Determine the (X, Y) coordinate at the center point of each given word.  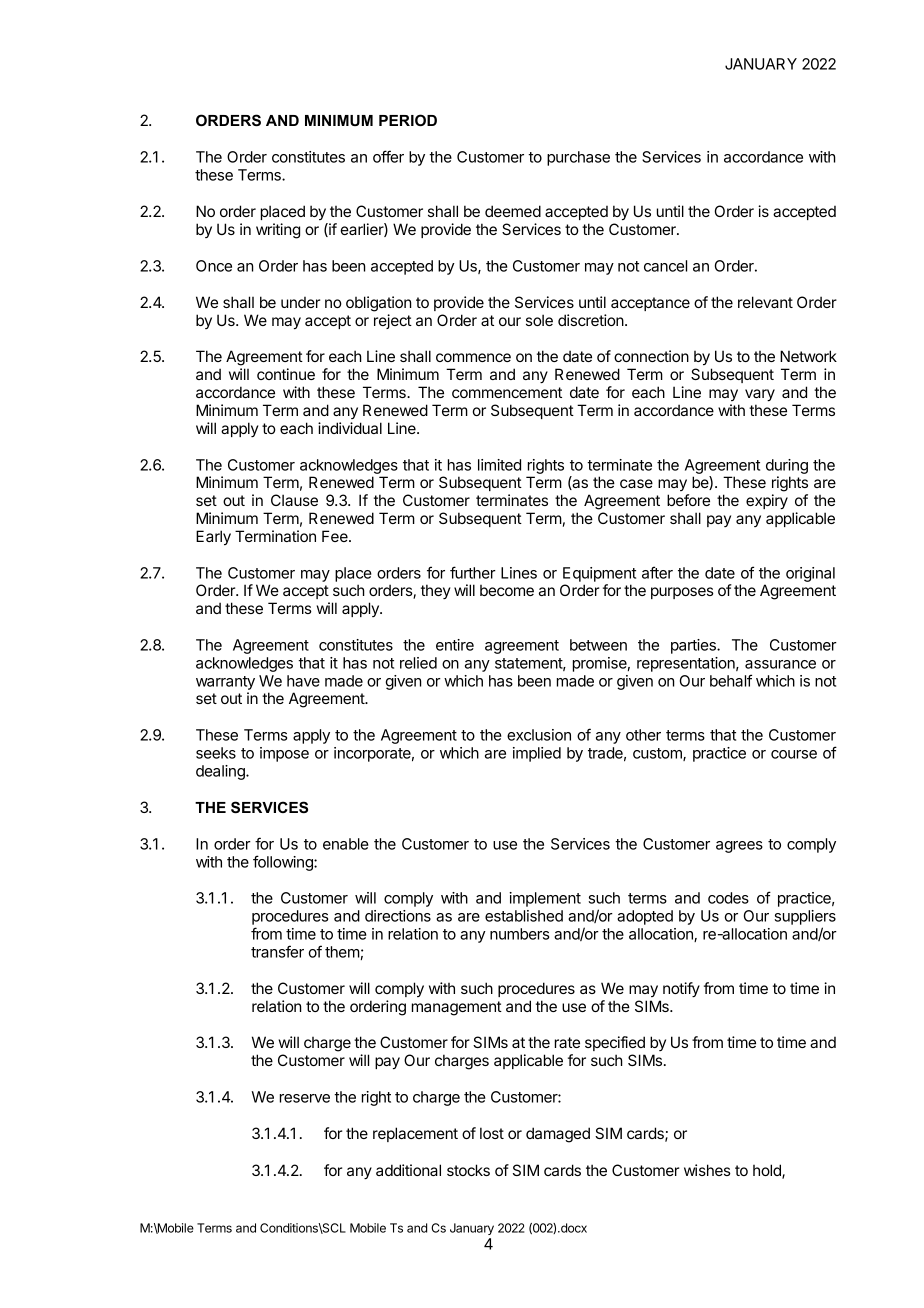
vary (760, 395)
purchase (578, 158)
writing (278, 231)
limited (499, 465)
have (303, 681)
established (524, 916)
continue (286, 374)
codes (728, 898)
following (284, 863)
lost (492, 1133)
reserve (305, 1098)
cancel (665, 266)
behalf (731, 680)
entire (455, 645)
